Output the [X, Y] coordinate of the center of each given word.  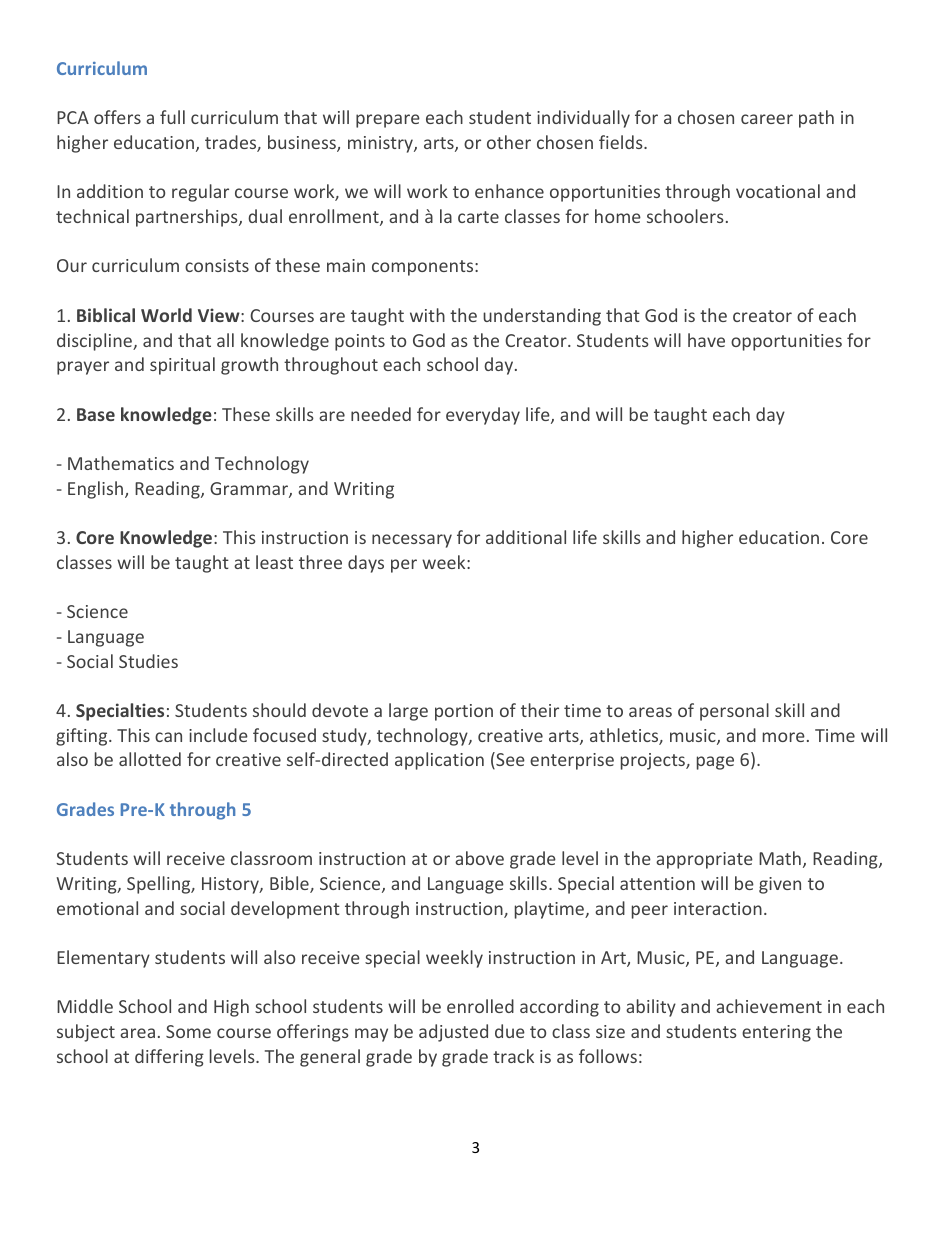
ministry [381, 144]
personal [734, 712]
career [767, 119]
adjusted [453, 1033]
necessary [412, 541]
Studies [148, 661]
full [172, 117]
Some [188, 1031]
